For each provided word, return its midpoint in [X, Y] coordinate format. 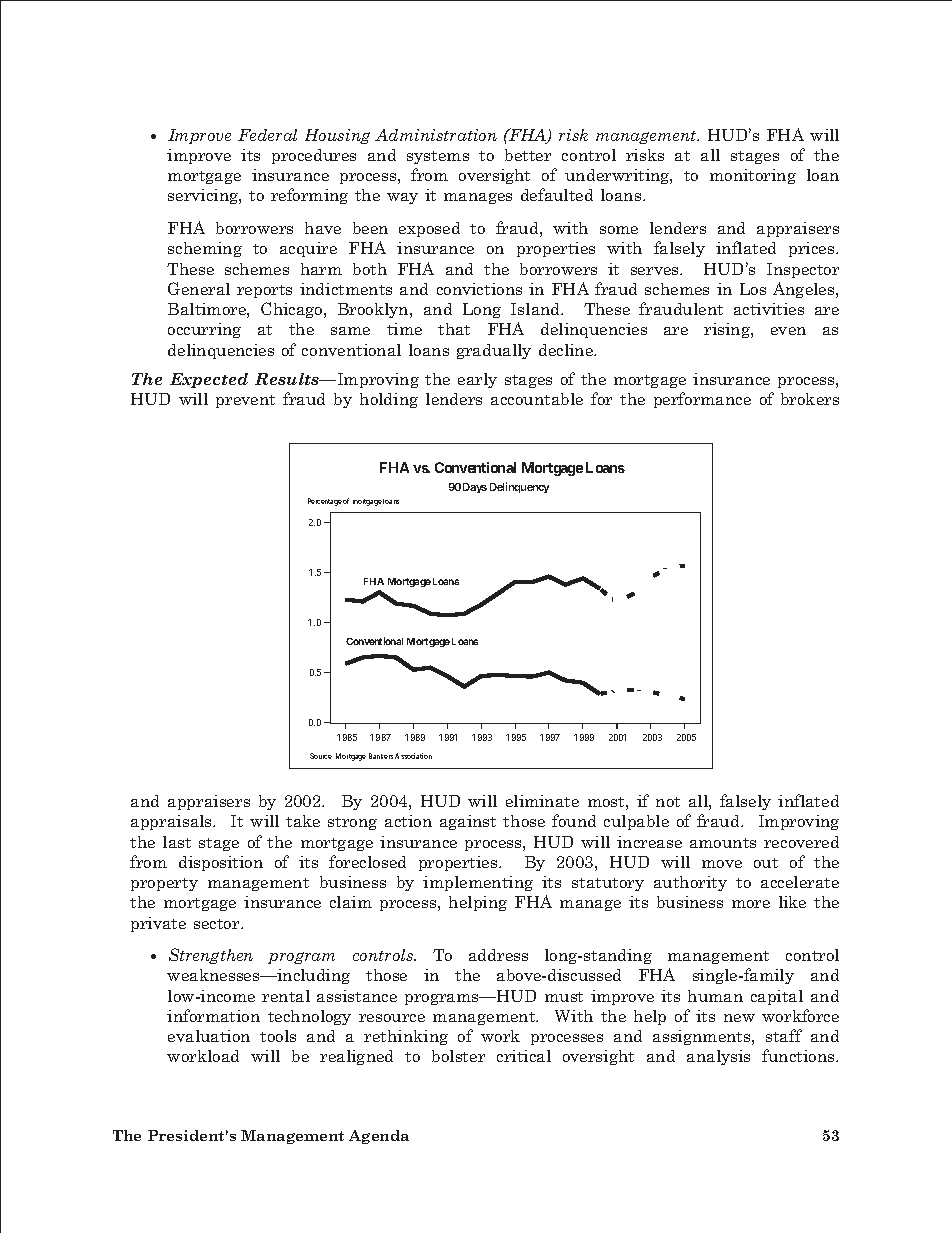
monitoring [753, 176]
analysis [718, 1057]
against [468, 822]
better [528, 155]
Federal [267, 135]
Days [475, 488]
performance [702, 400]
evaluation [209, 1036]
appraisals [172, 822]
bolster [458, 1056]
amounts [723, 843]
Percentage [325, 502]
